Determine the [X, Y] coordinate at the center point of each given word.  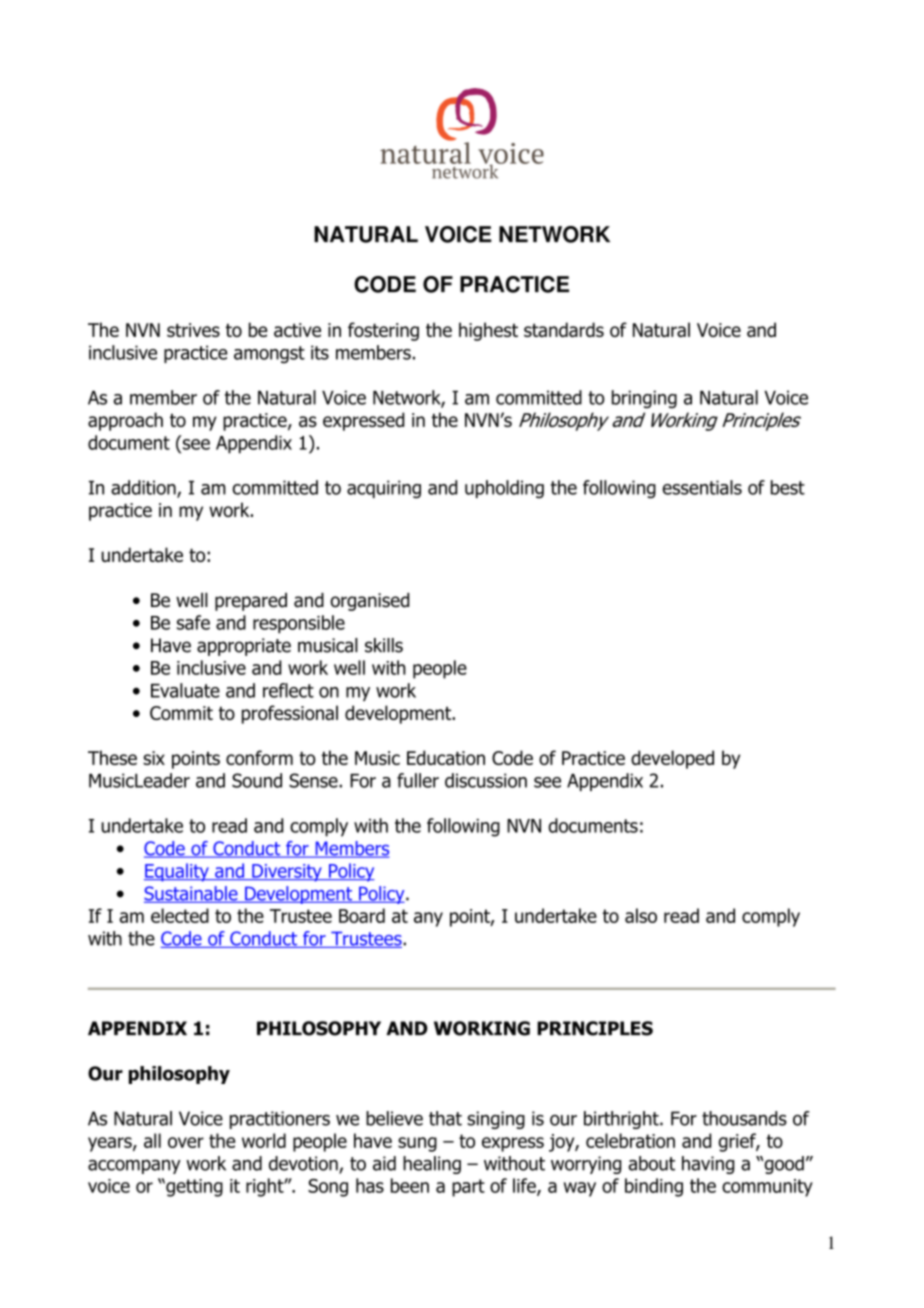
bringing [644, 399]
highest [488, 331]
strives [193, 330]
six [154, 758]
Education [446, 757]
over [186, 1142]
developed [672, 759]
